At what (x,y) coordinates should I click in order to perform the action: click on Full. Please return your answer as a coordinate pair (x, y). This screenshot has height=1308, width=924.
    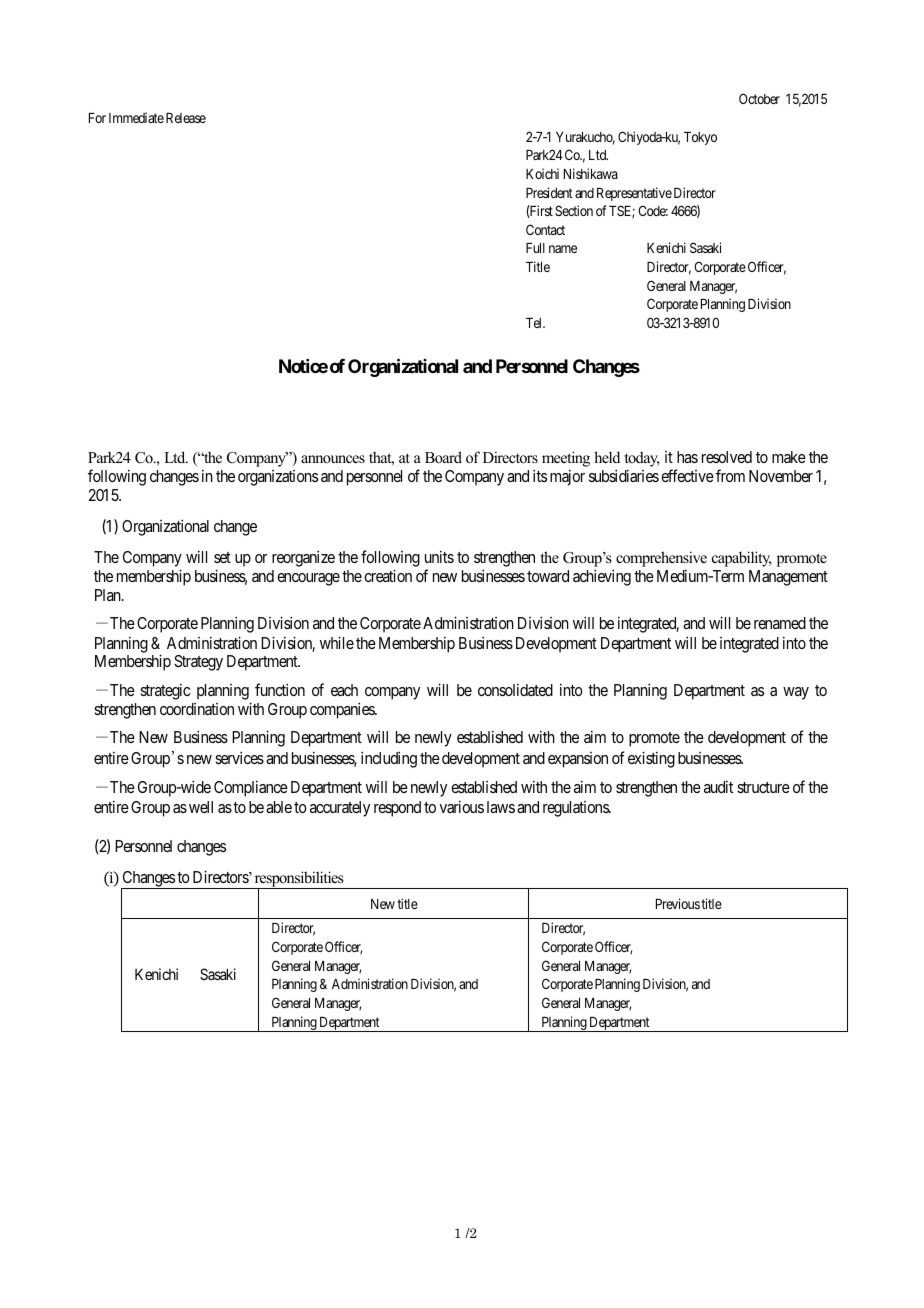
    Looking at the image, I should click on (535, 248).
